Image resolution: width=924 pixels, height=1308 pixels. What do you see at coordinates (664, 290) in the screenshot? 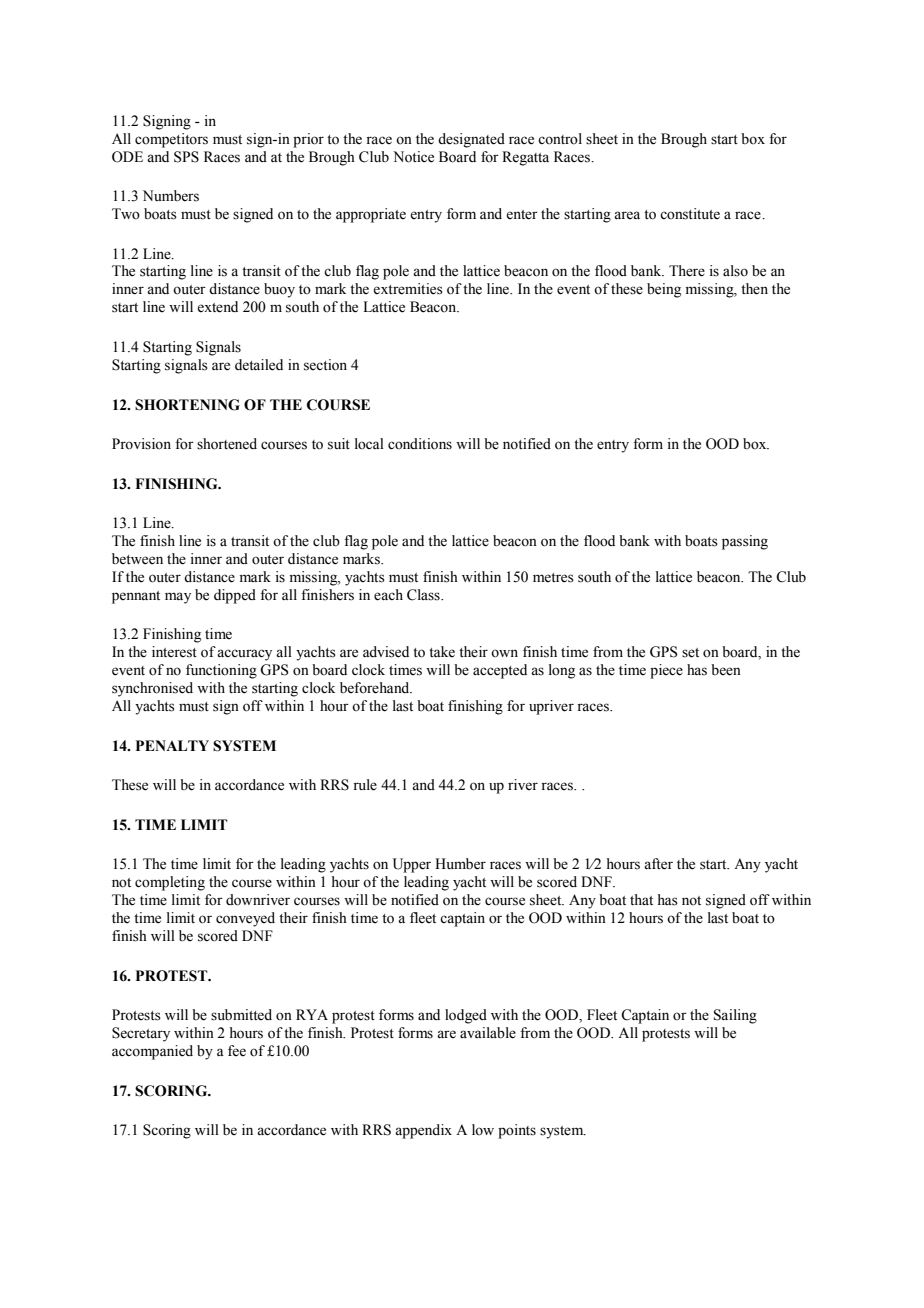
I see `being` at bounding box center [664, 290].
